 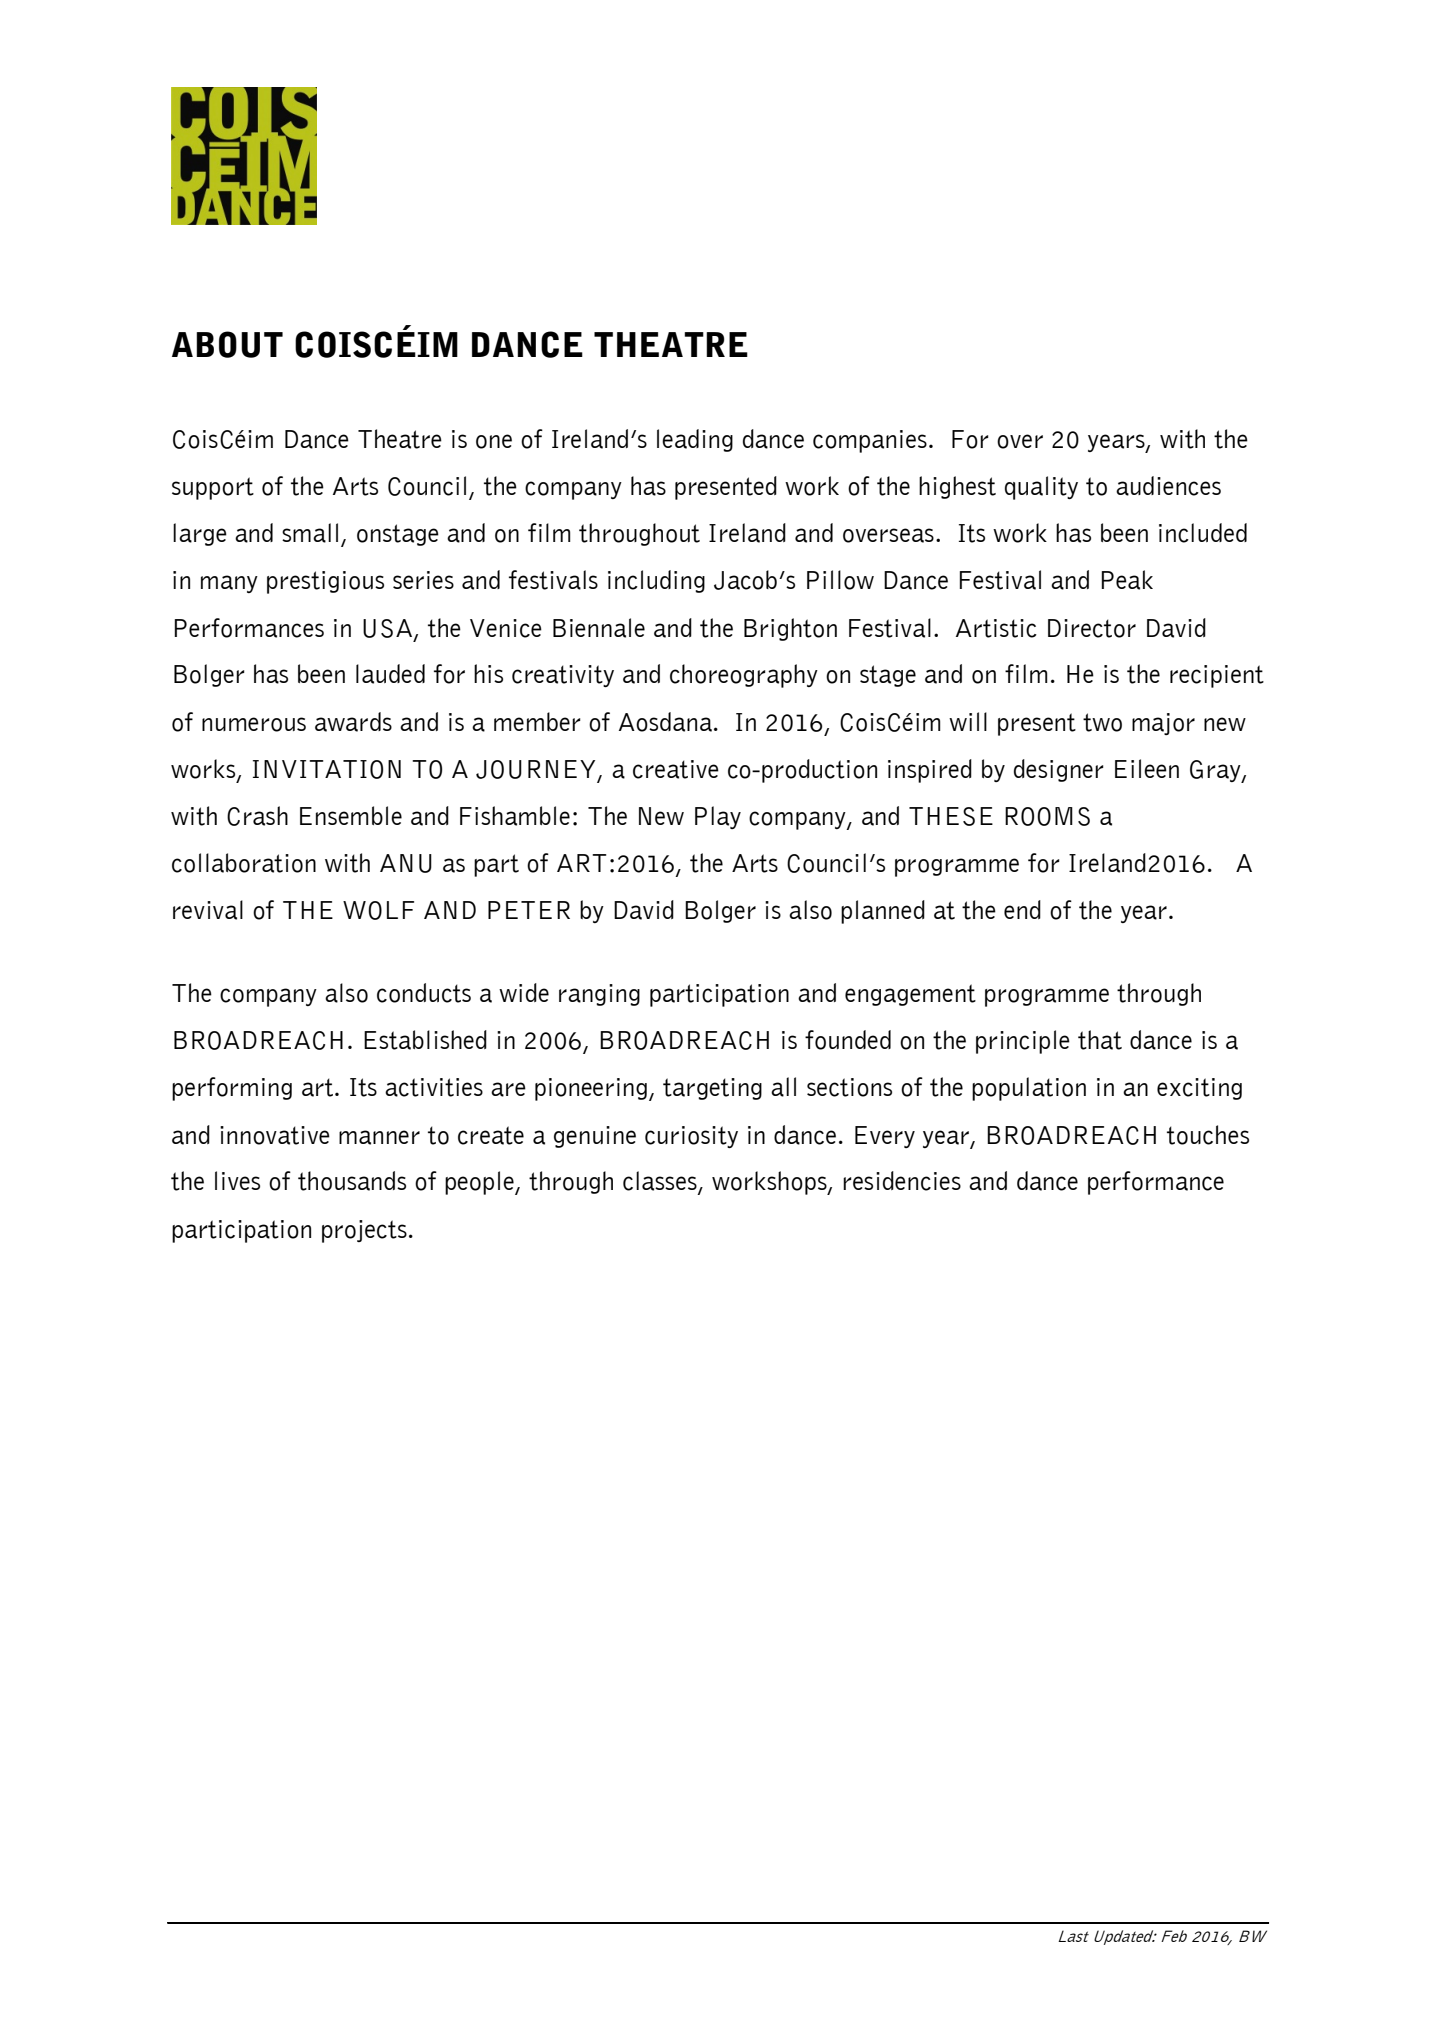 I want to click on thousands, so click(x=352, y=1181).
